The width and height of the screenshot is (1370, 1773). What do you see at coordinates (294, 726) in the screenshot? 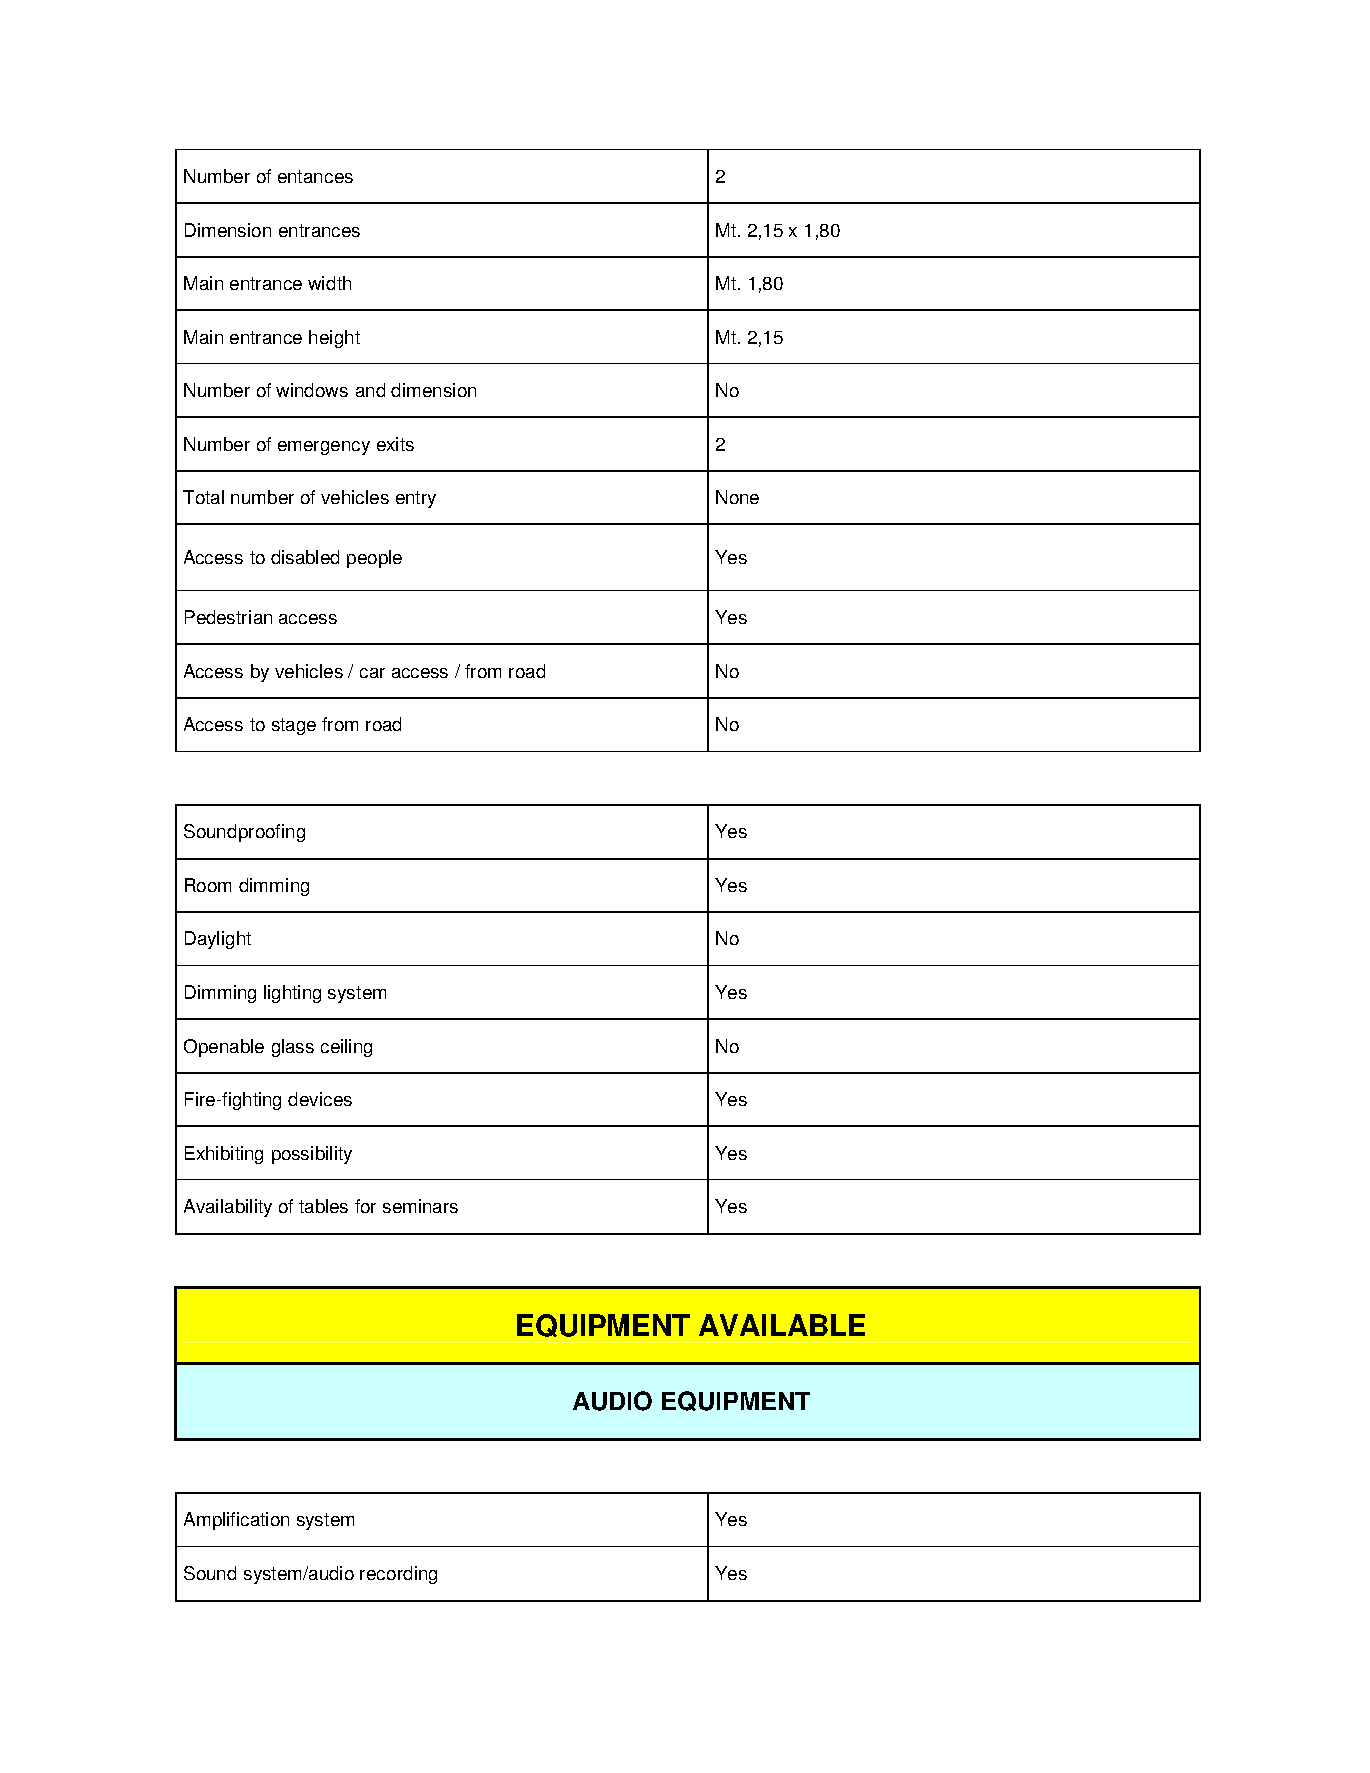
I see `stage` at bounding box center [294, 726].
